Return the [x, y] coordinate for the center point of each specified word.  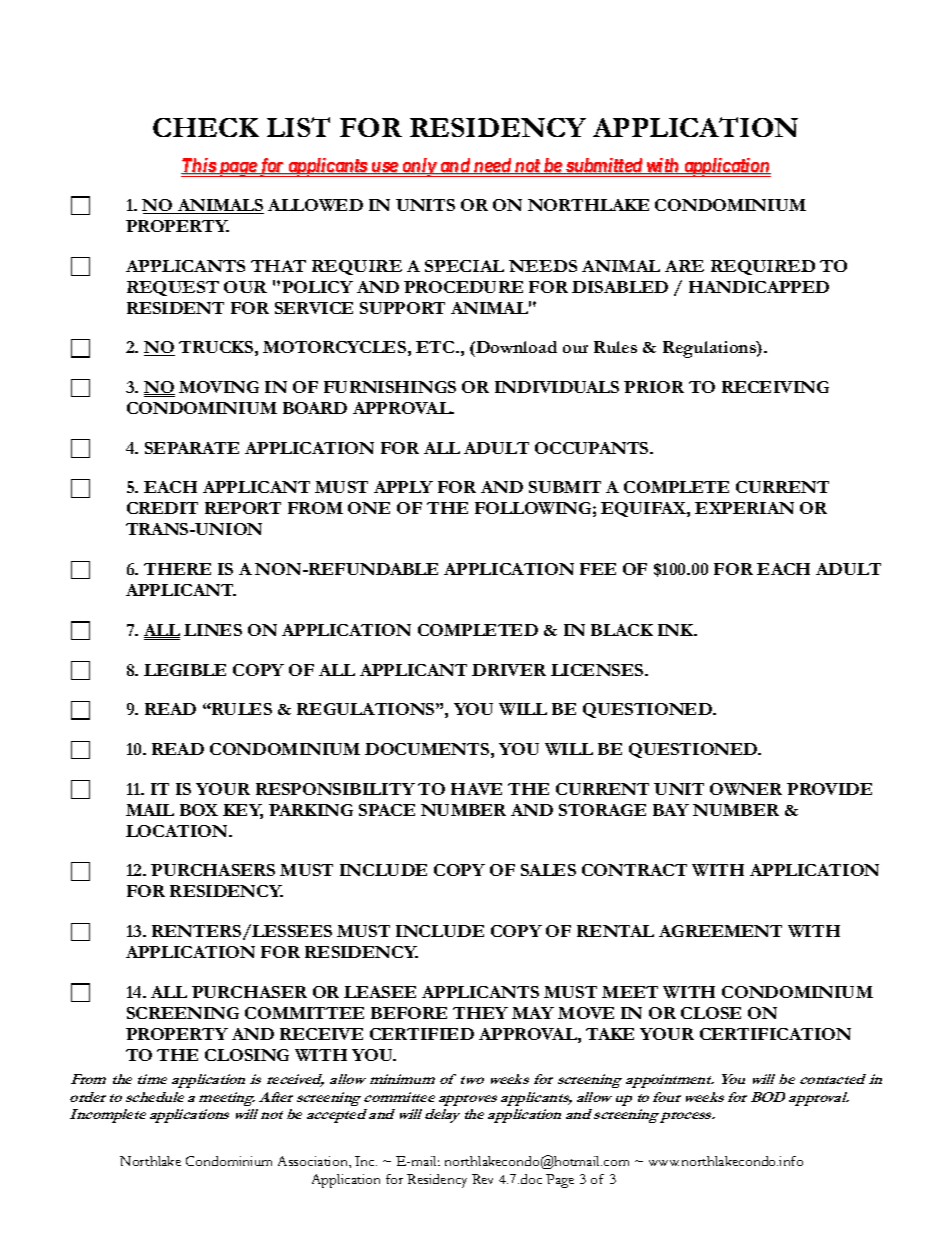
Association [314, 1161]
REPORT [243, 508]
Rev [482, 1179]
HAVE [476, 789]
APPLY [403, 487]
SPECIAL [464, 266]
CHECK [206, 127]
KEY [243, 811]
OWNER [746, 789]
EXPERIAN [744, 508]
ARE [684, 266]
